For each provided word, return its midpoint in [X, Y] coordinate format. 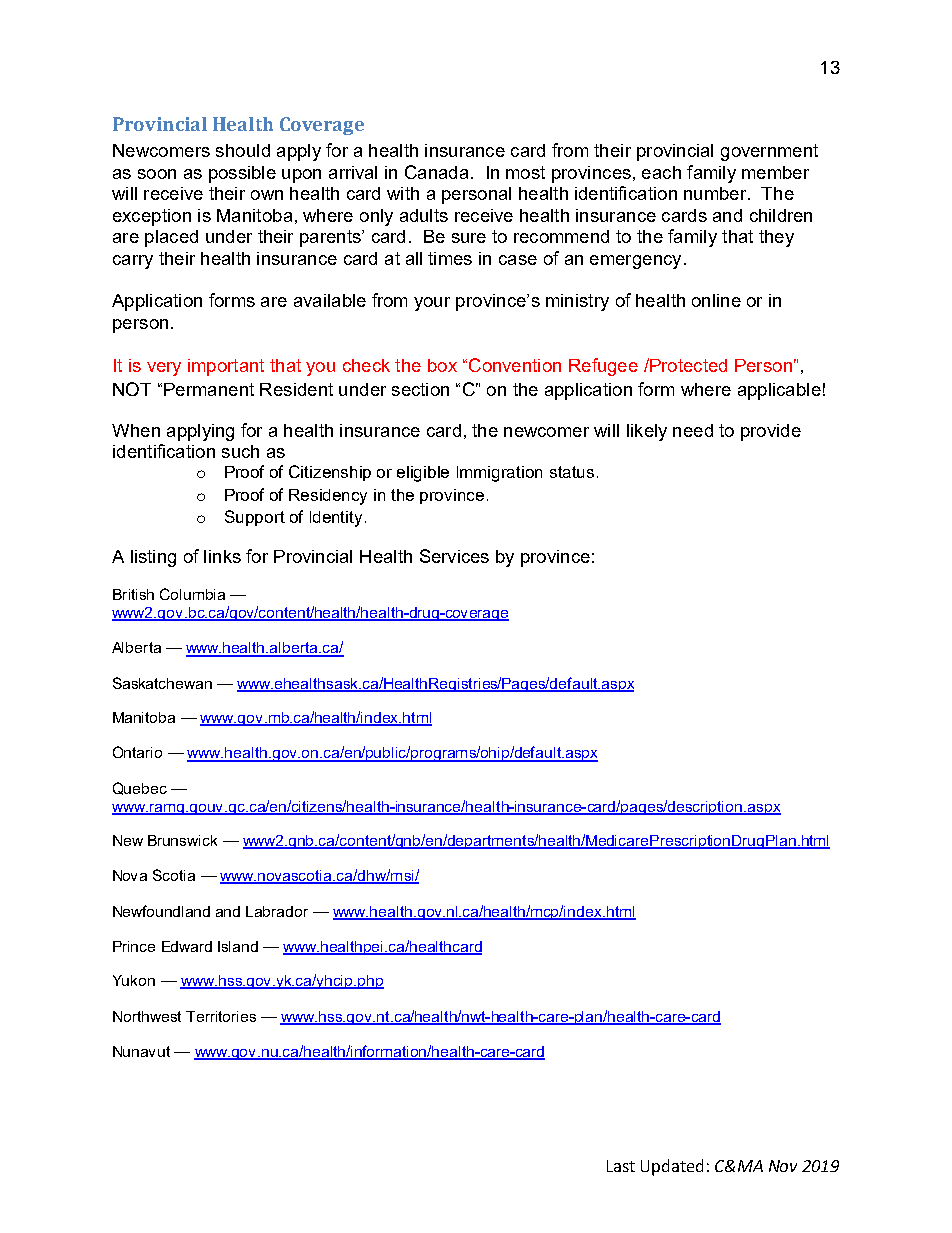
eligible [423, 474]
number [716, 193]
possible [242, 174]
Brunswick [182, 840]
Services [454, 556]
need [693, 430]
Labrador [277, 911]
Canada [436, 172]
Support [255, 518]
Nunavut [141, 1051]
